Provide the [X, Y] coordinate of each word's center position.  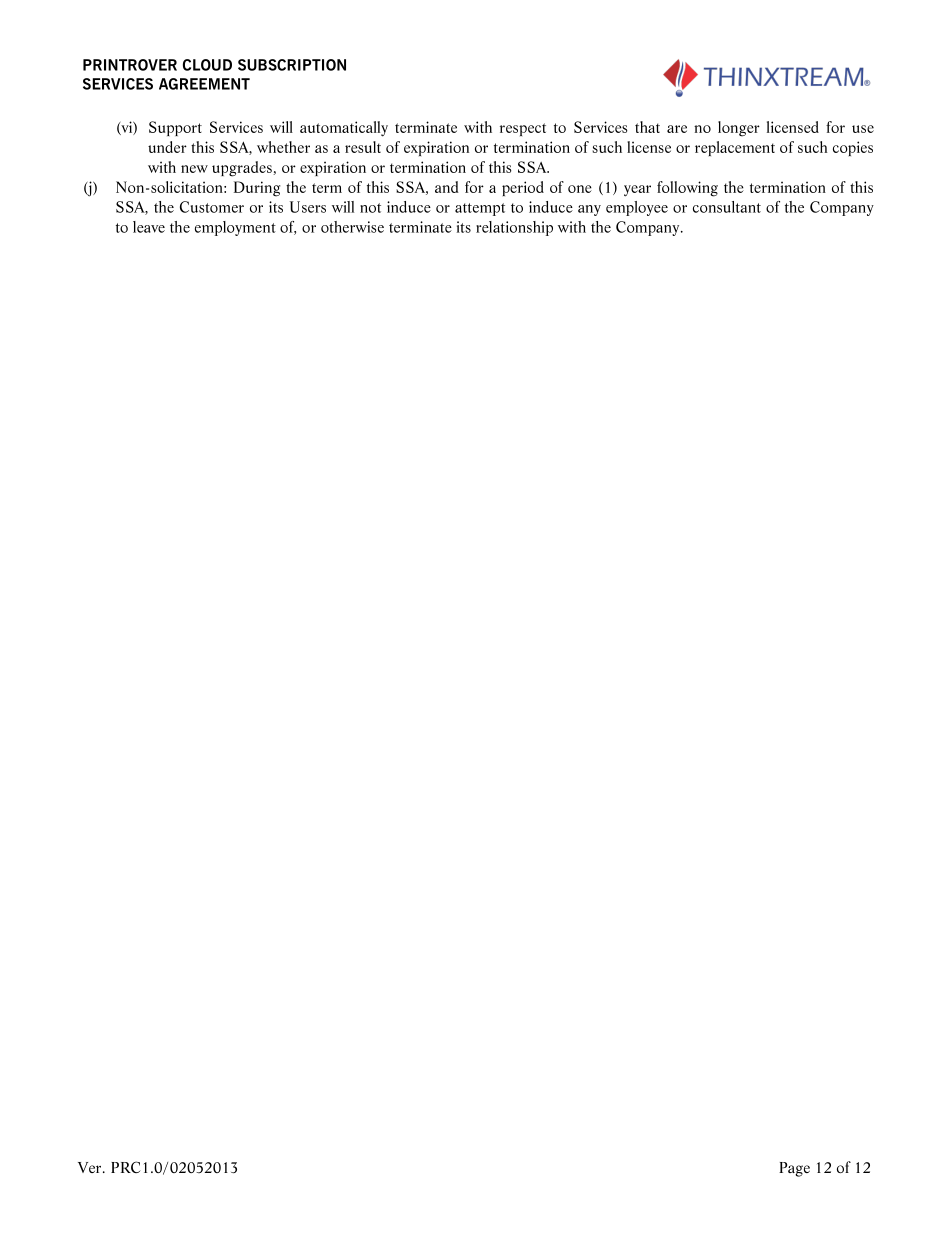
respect [523, 129]
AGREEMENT [204, 84]
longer [739, 129]
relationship [514, 228]
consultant [727, 207]
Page [794, 1169]
